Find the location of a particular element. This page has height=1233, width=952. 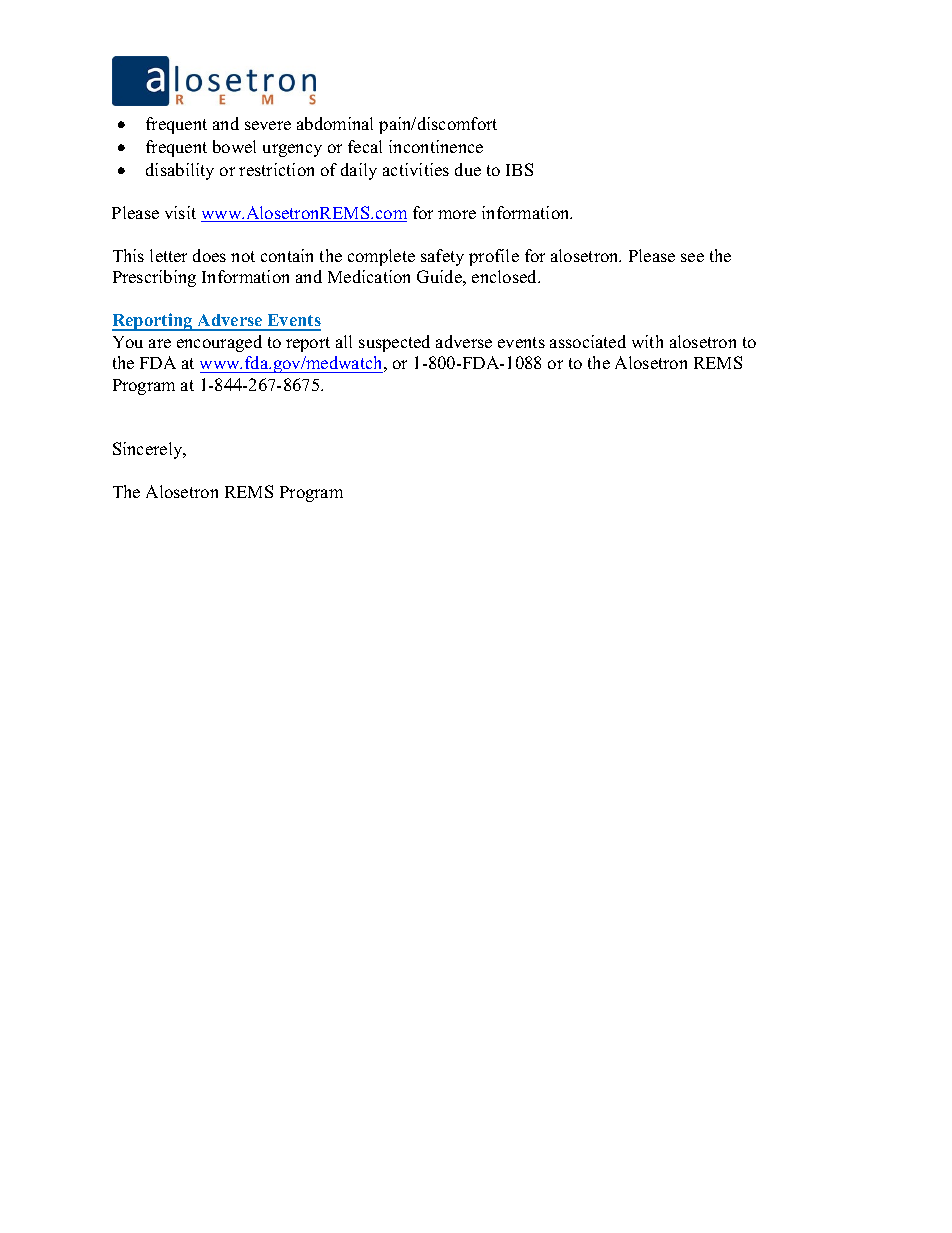

suspected is located at coordinates (394, 343).
